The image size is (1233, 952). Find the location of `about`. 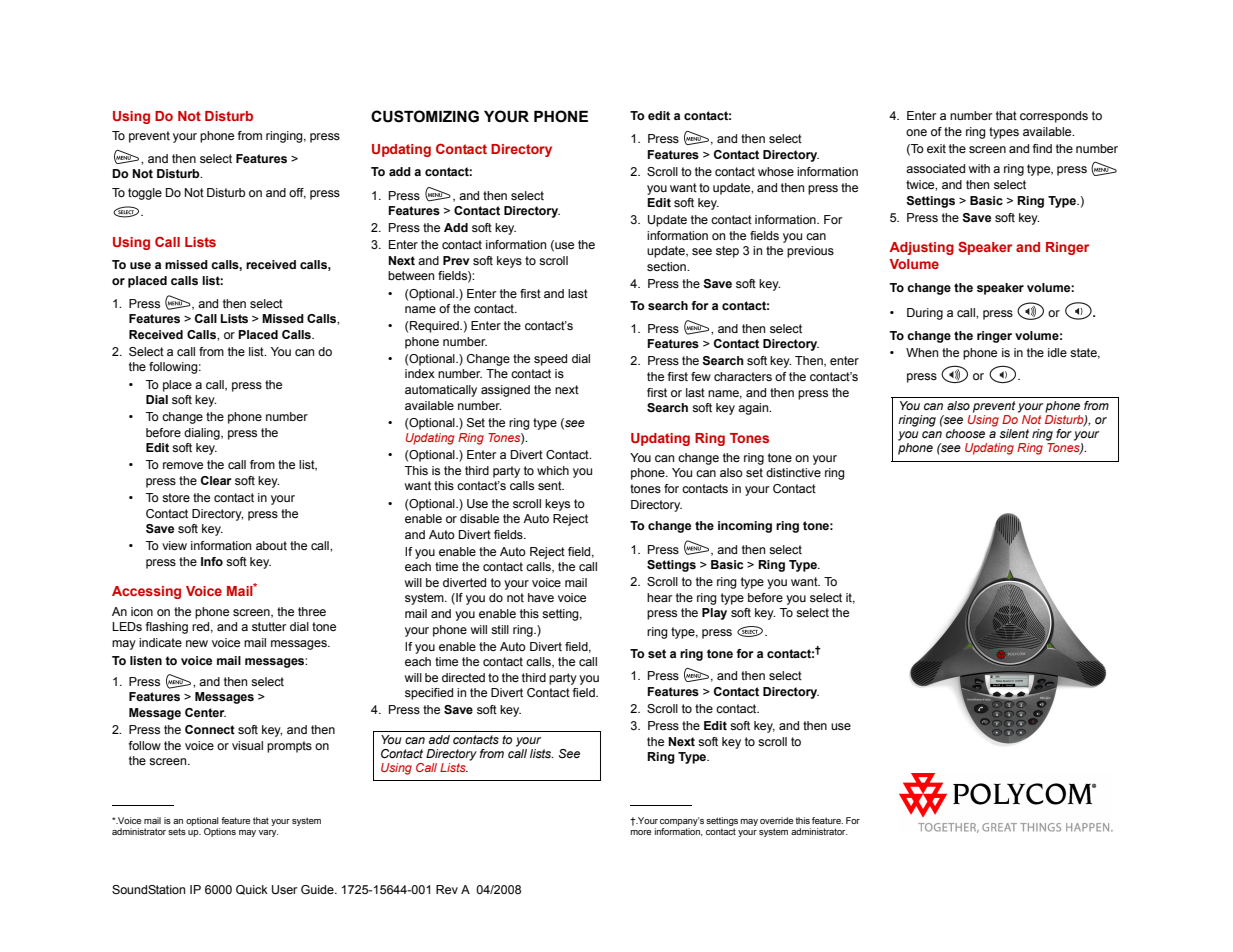

about is located at coordinates (271, 545).
